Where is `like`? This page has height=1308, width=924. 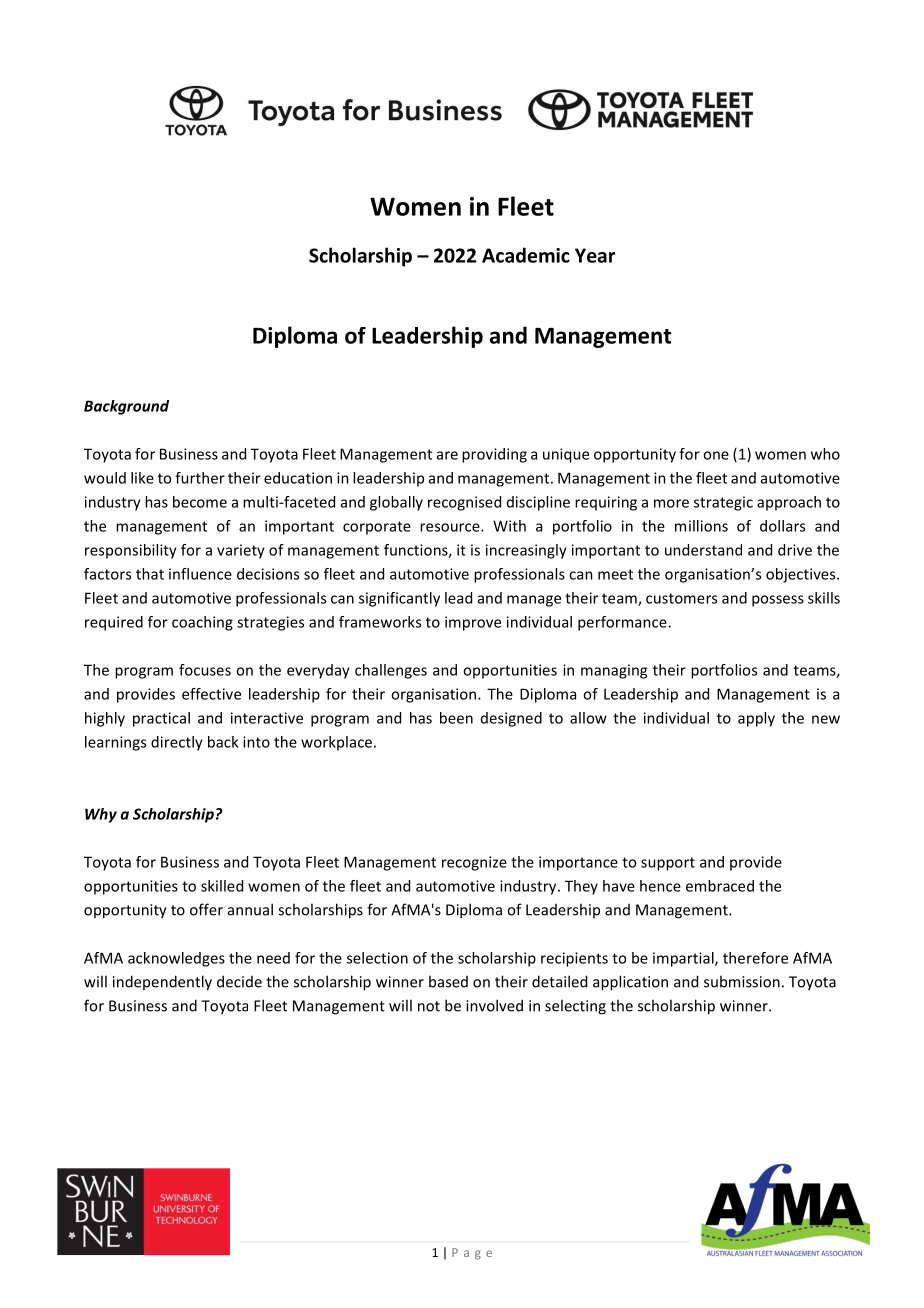 like is located at coordinates (142, 478).
